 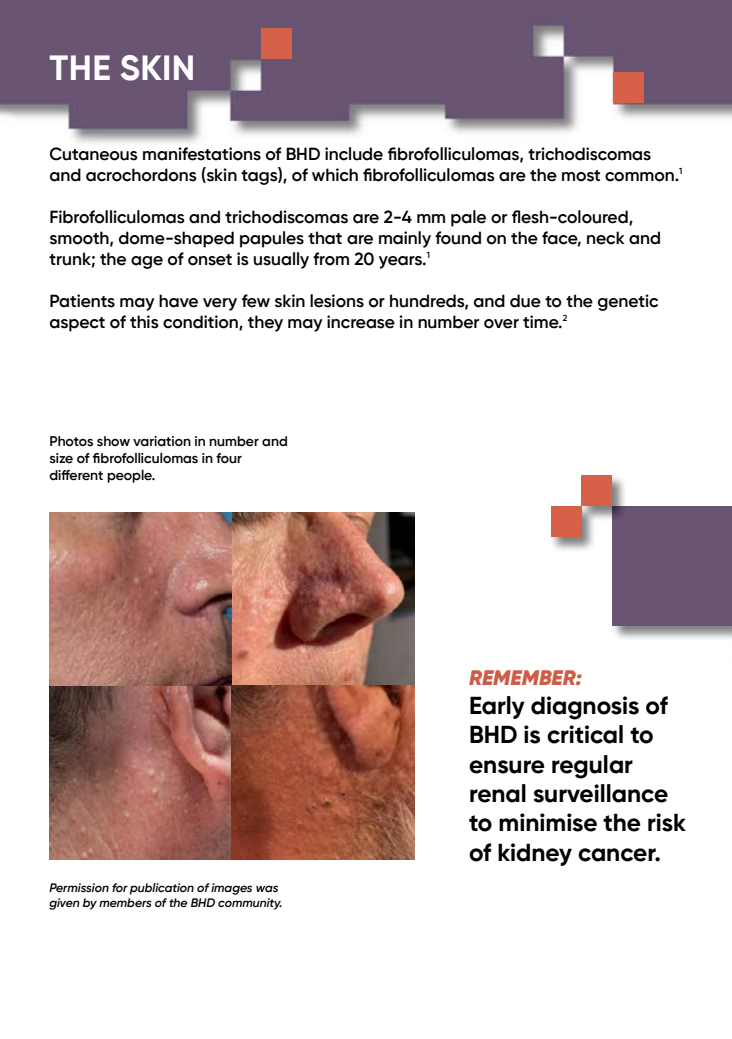 I want to click on minimise, so click(x=548, y=822).
